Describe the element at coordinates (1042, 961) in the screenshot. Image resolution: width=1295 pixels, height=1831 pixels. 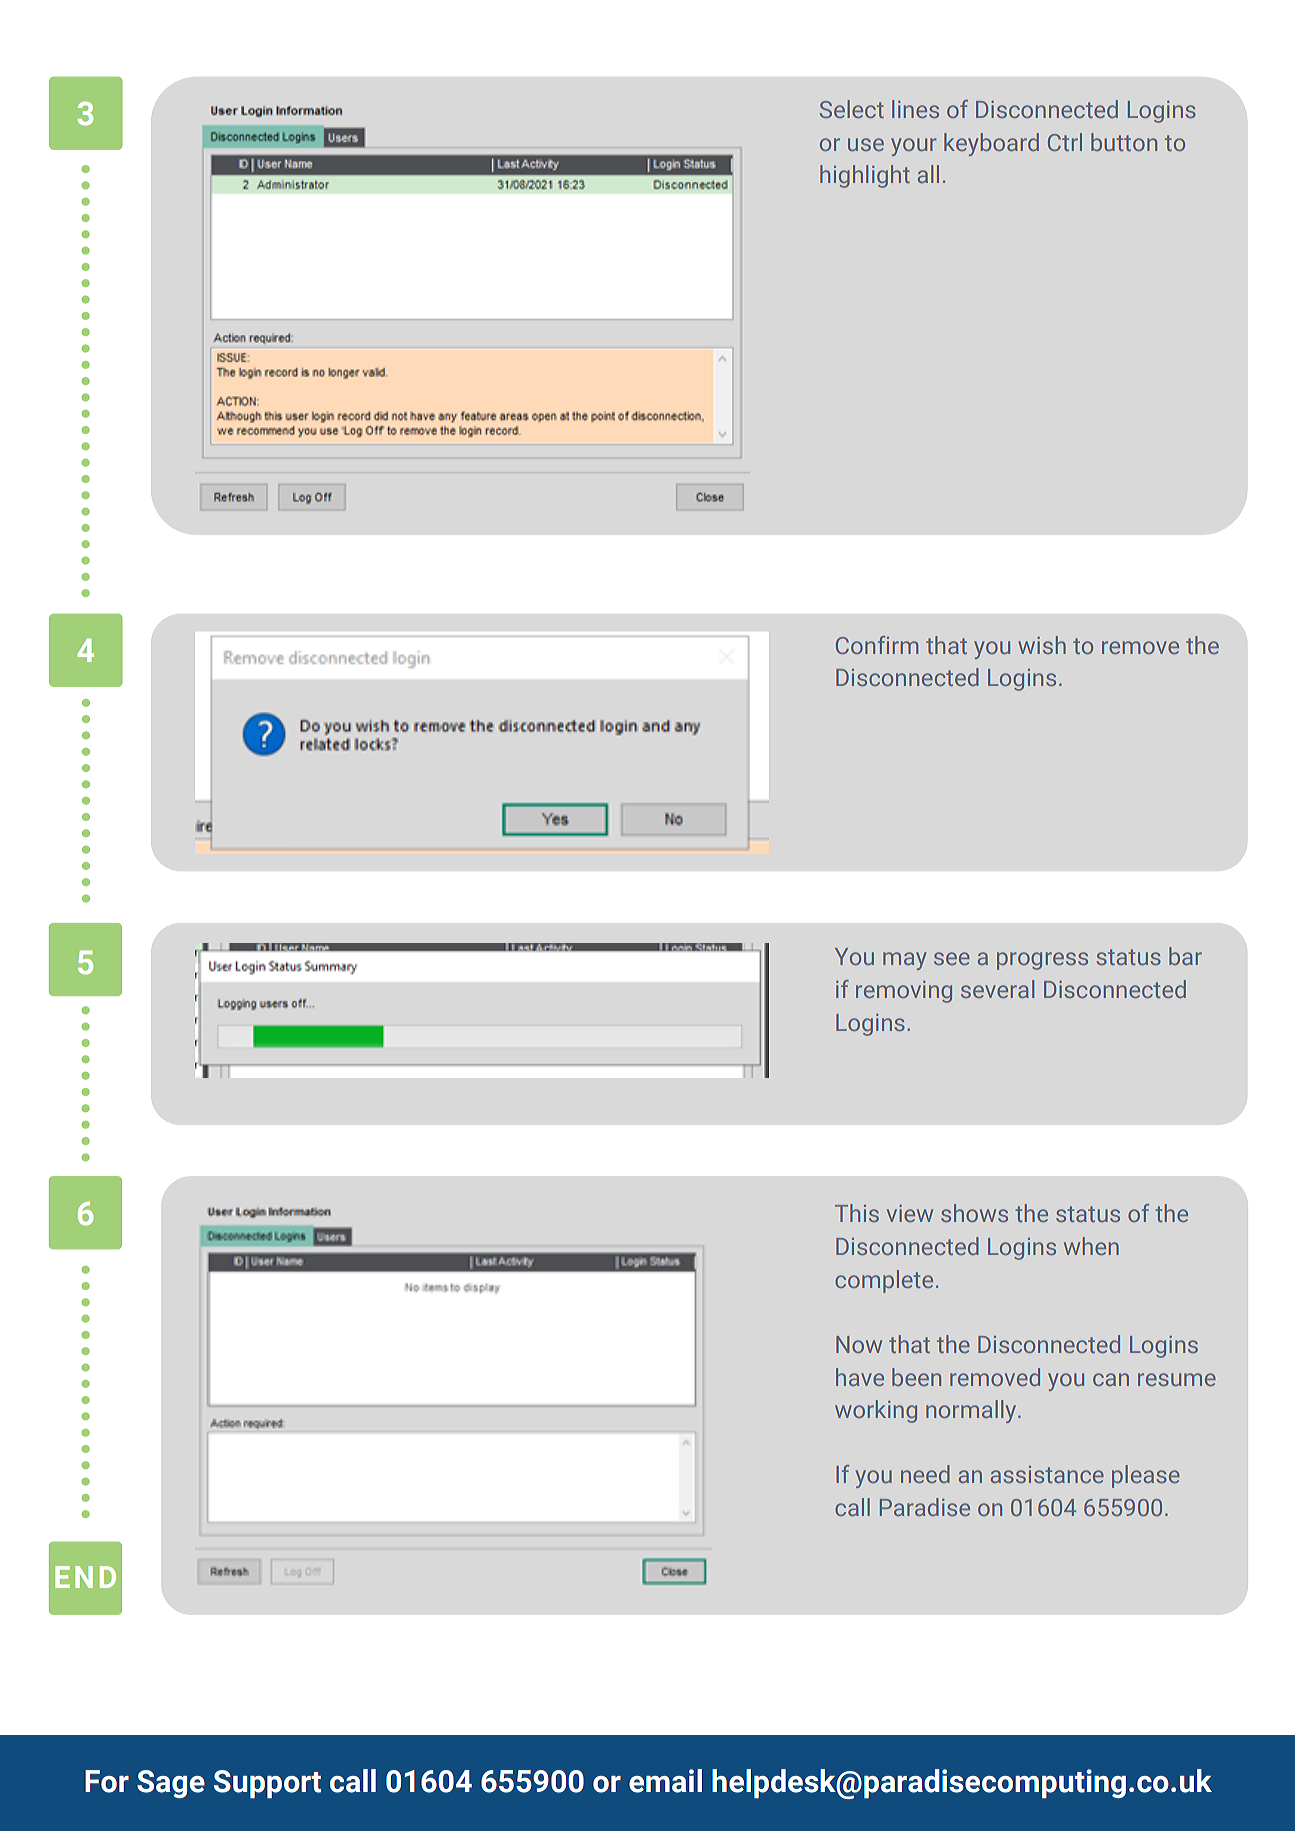
I see `progress` at that location.
